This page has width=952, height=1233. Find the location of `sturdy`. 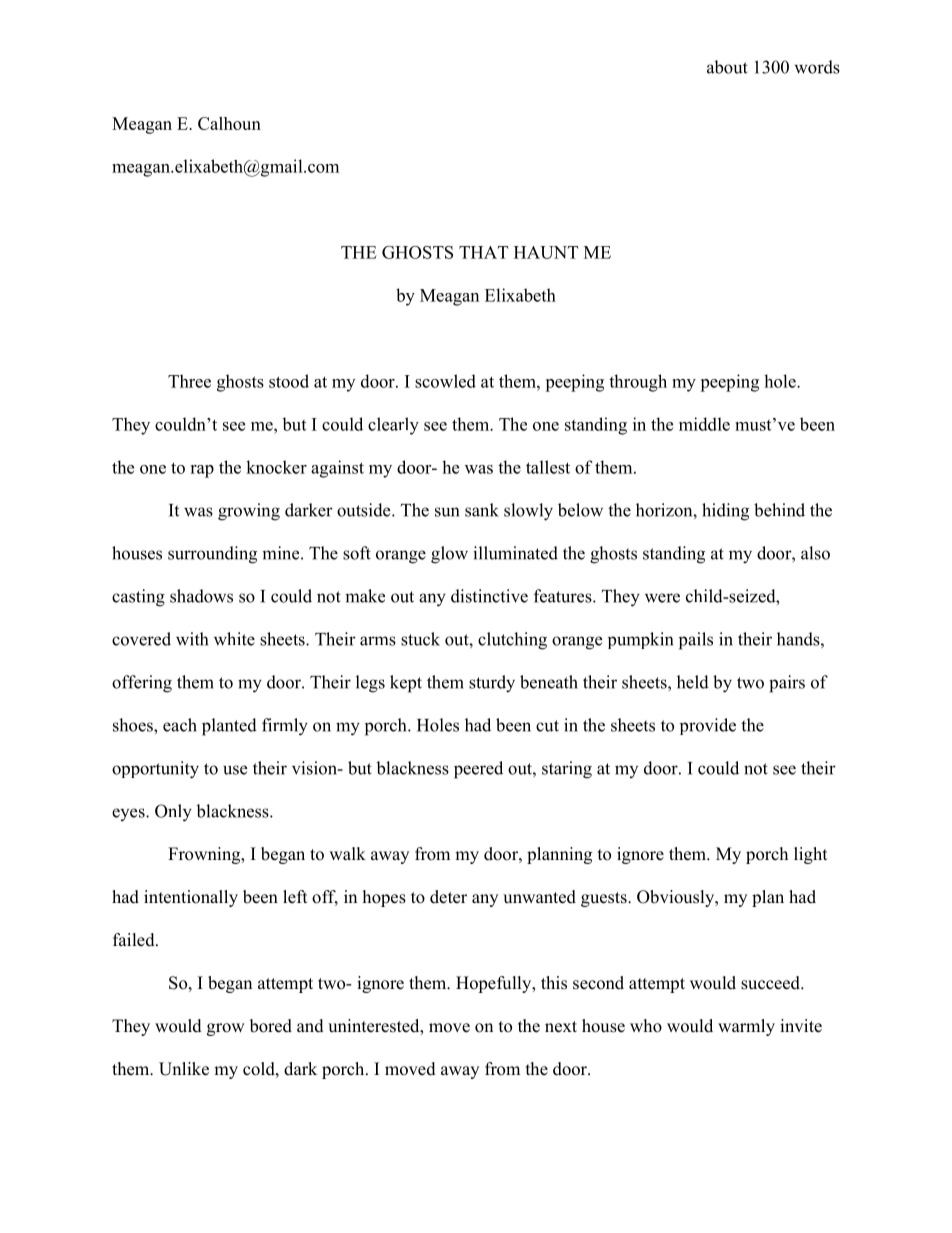

sturdy is located at coordinates (492, 684).
